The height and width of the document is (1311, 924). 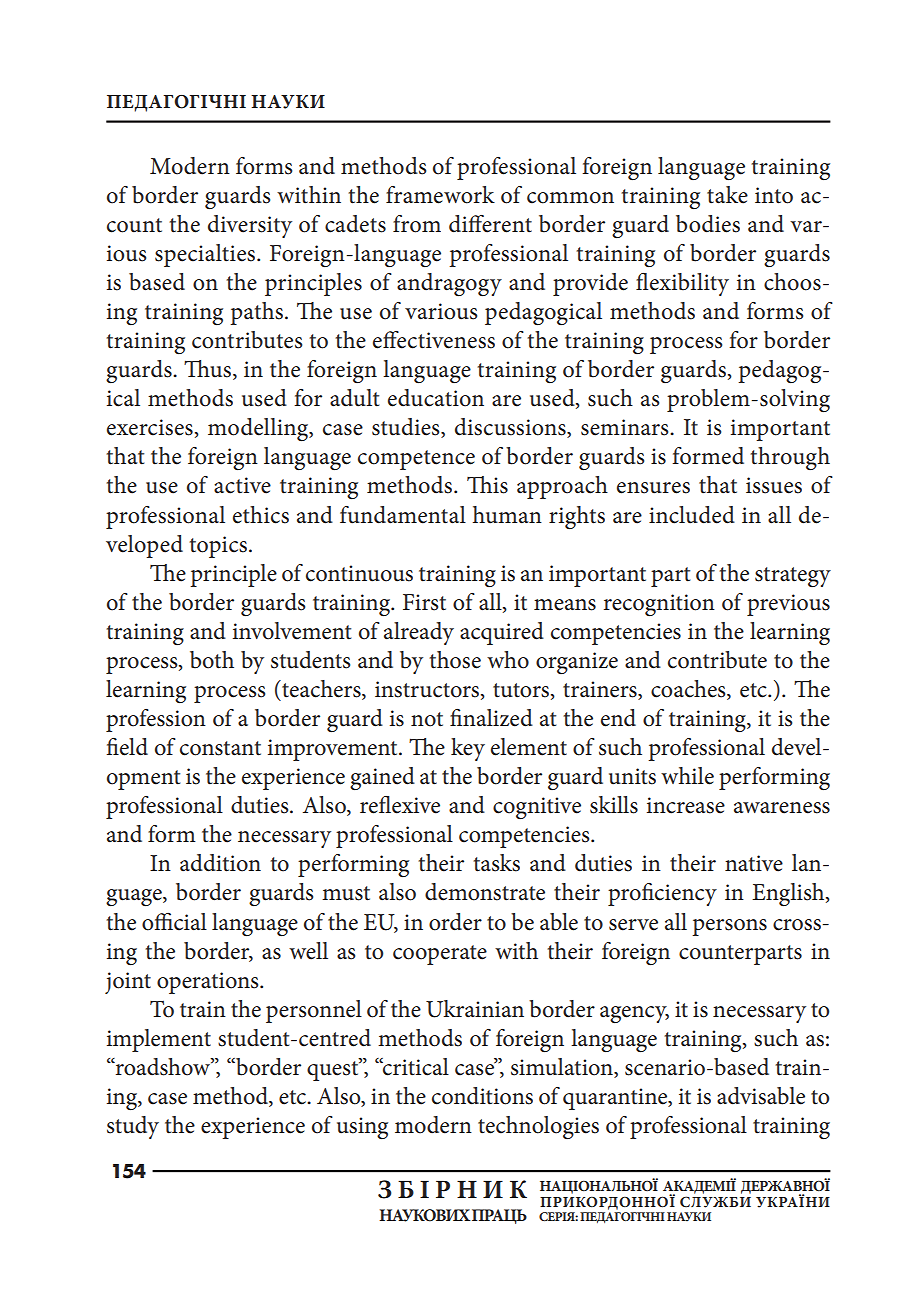 What do you see at coordinates (490, 224) in the document?
I see `different` at bounding box center [490, 224].
